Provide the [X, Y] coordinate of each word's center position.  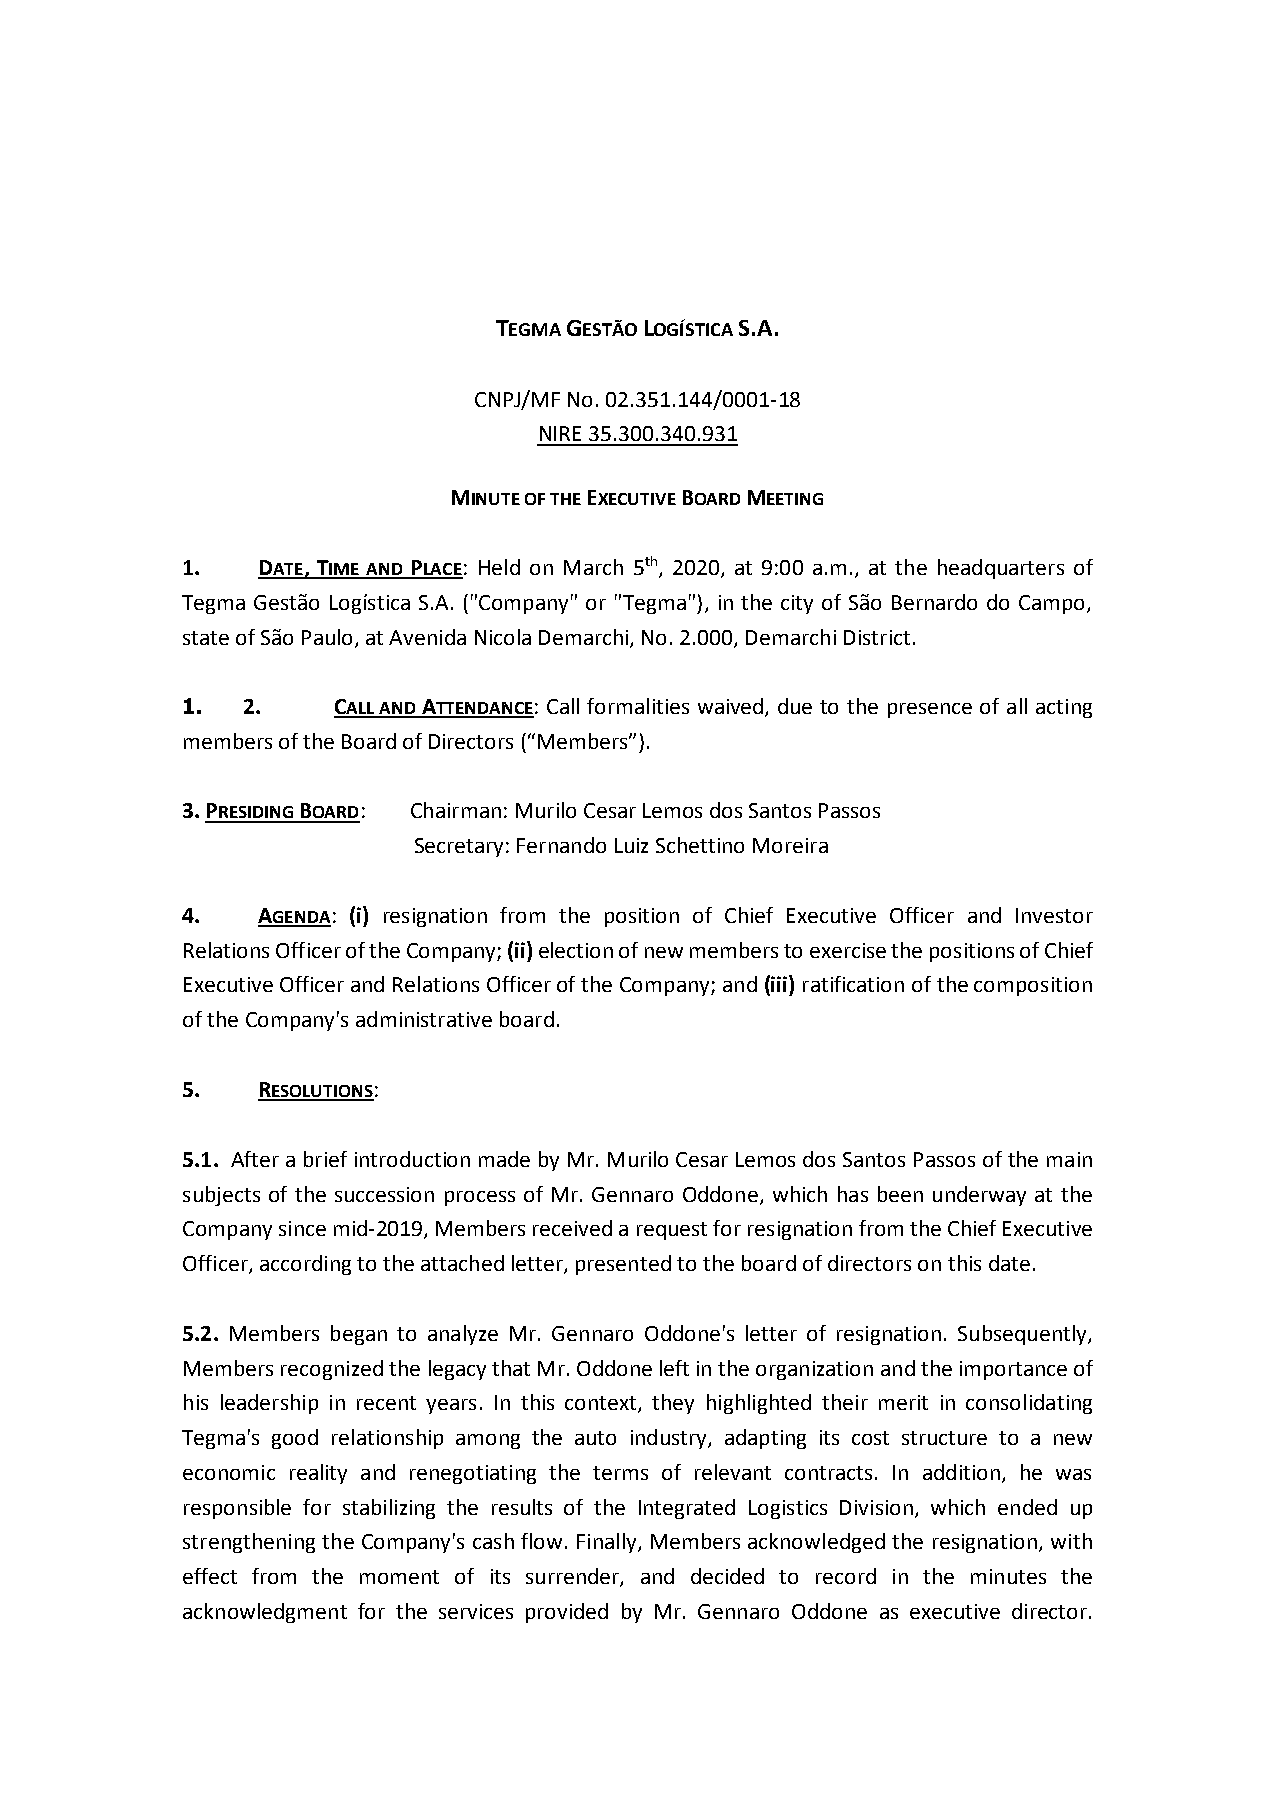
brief [325, 1159]
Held [499, 567]
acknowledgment [265, 1613]
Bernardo [934, 602]
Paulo [327, 637]
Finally [608, 1543]
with [1071, 1541]
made [504, 1159]
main [1069, 1159]
